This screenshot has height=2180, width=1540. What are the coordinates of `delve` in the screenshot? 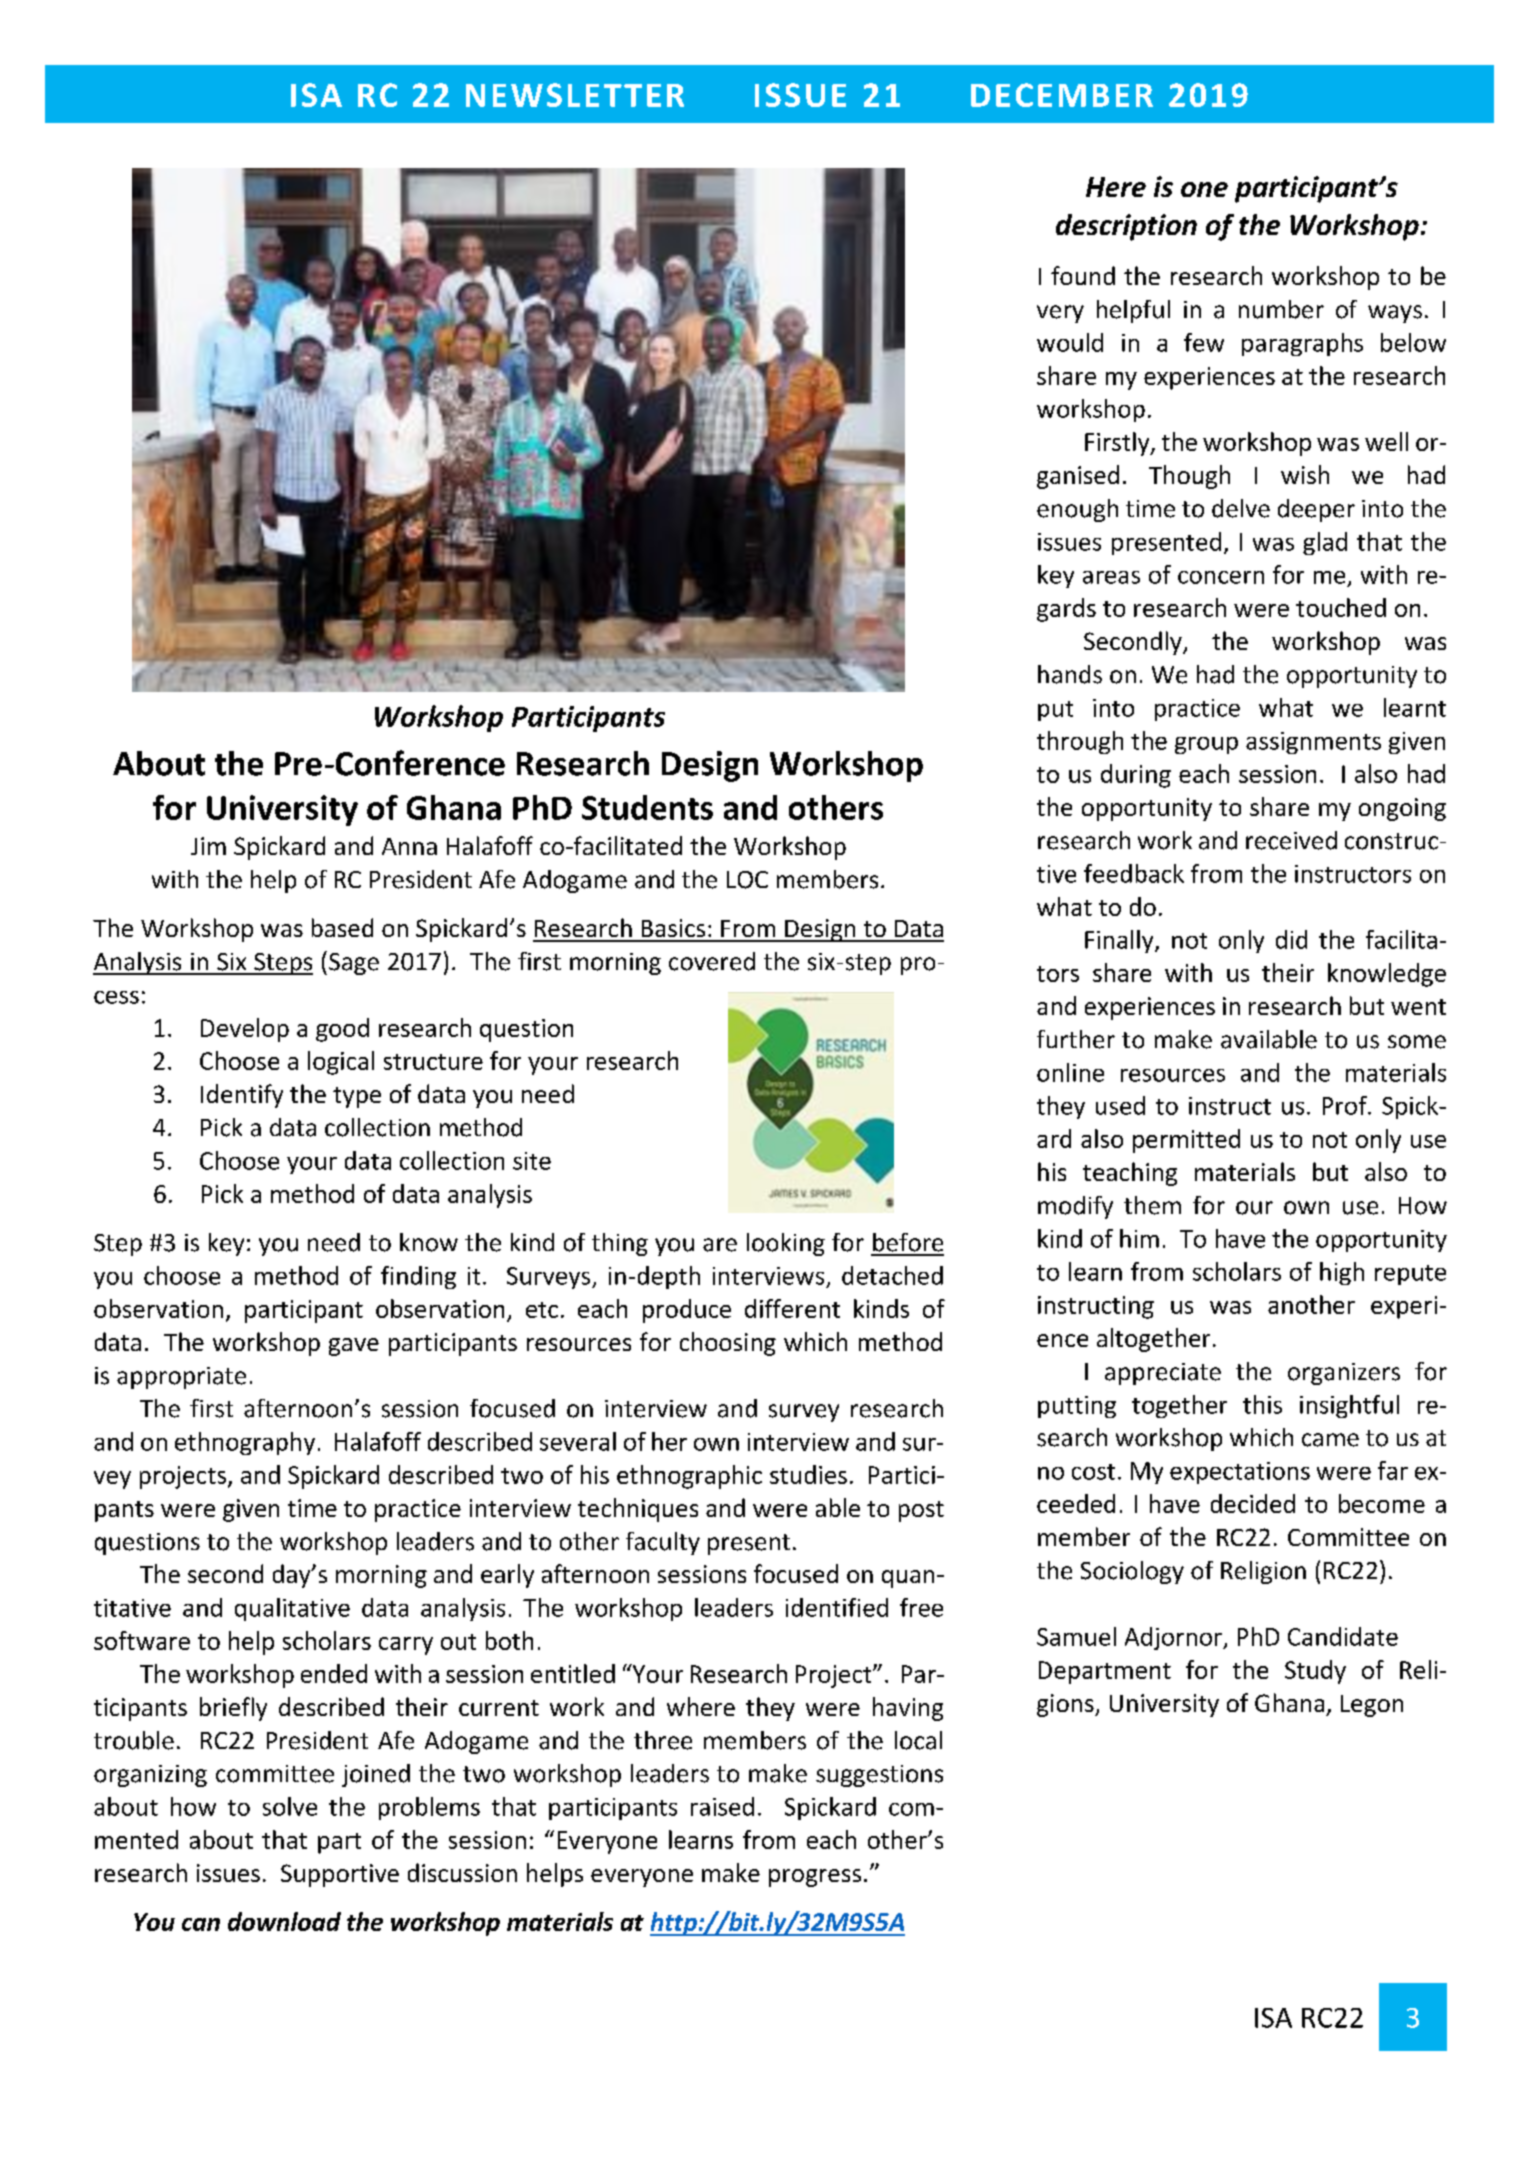 It's located at (1241, 508).
